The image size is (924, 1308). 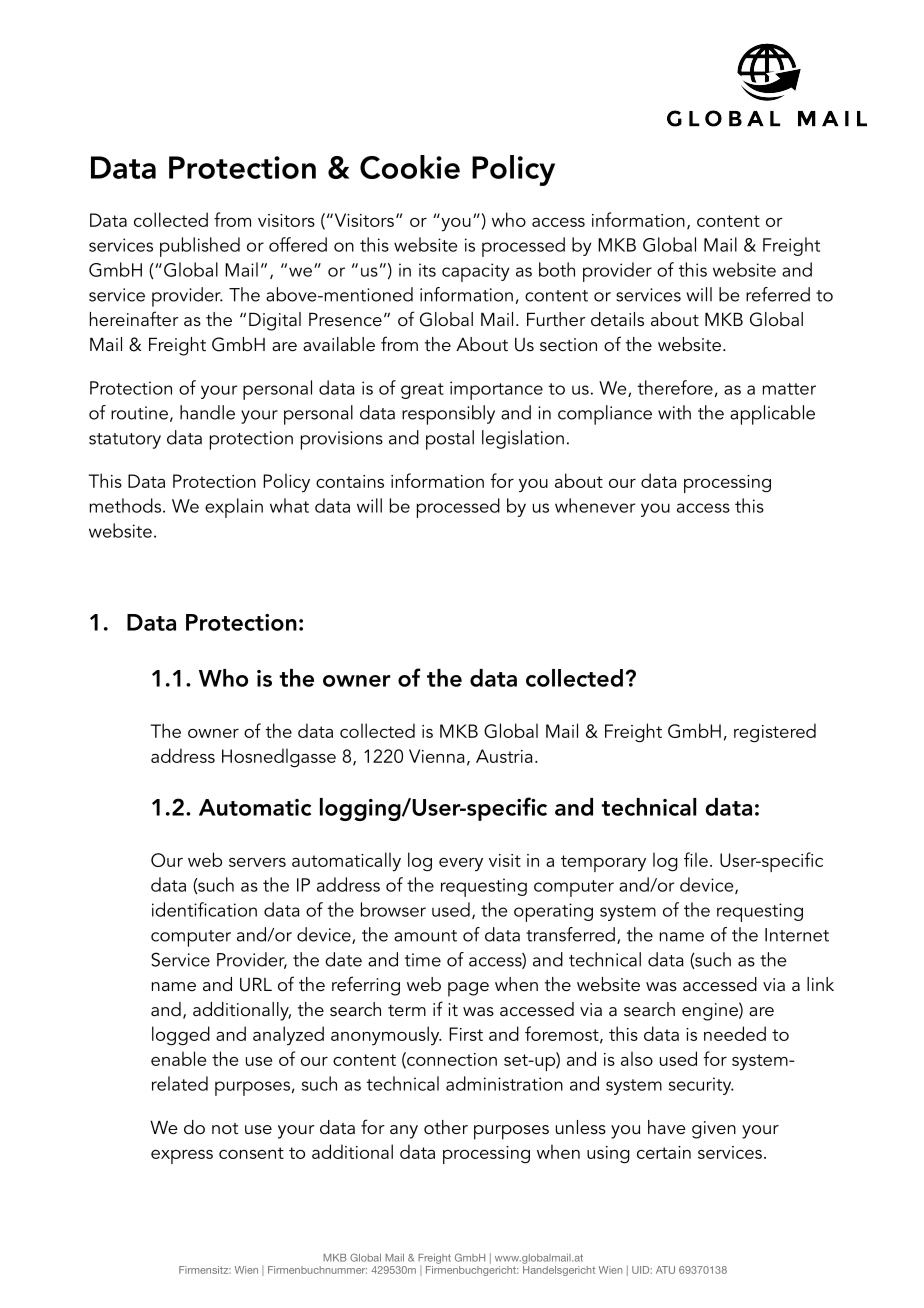 I want to click on registered, so click(x=775, y=733).
